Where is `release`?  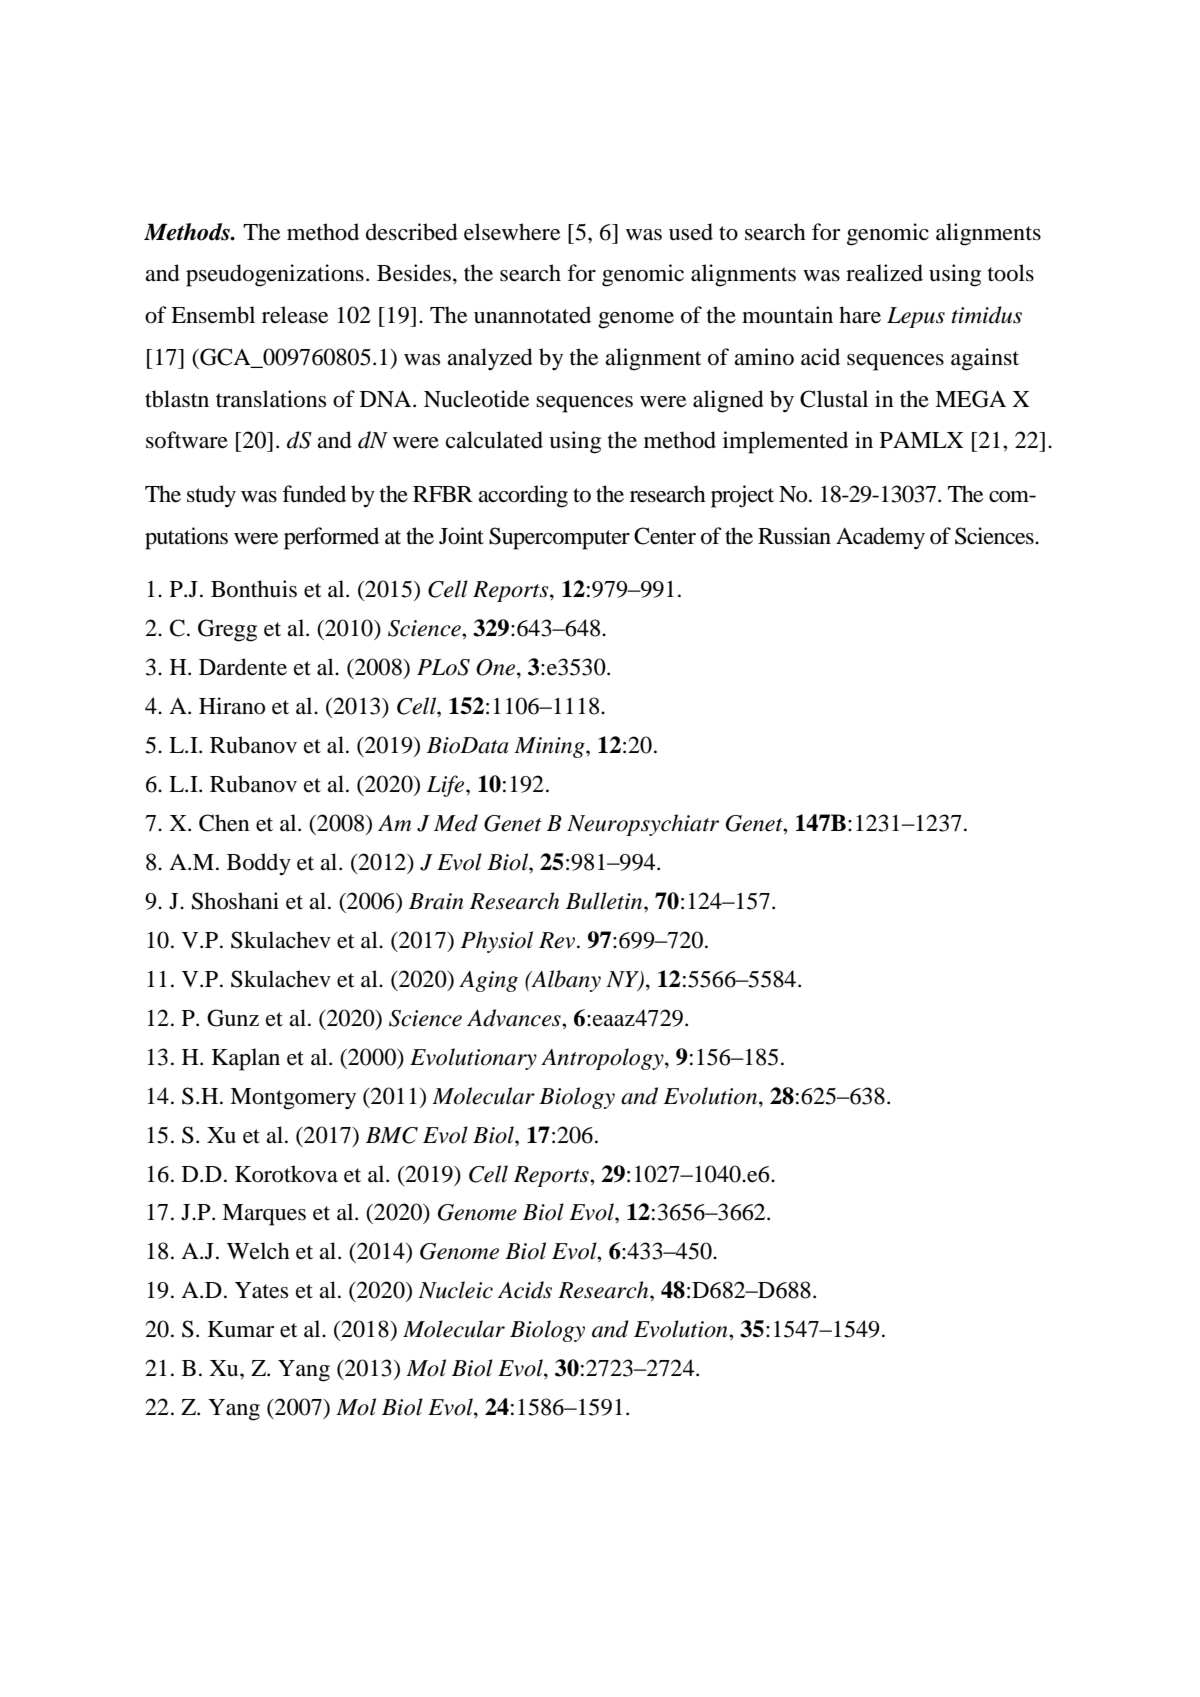
release is located at coordinates (295, 315).
